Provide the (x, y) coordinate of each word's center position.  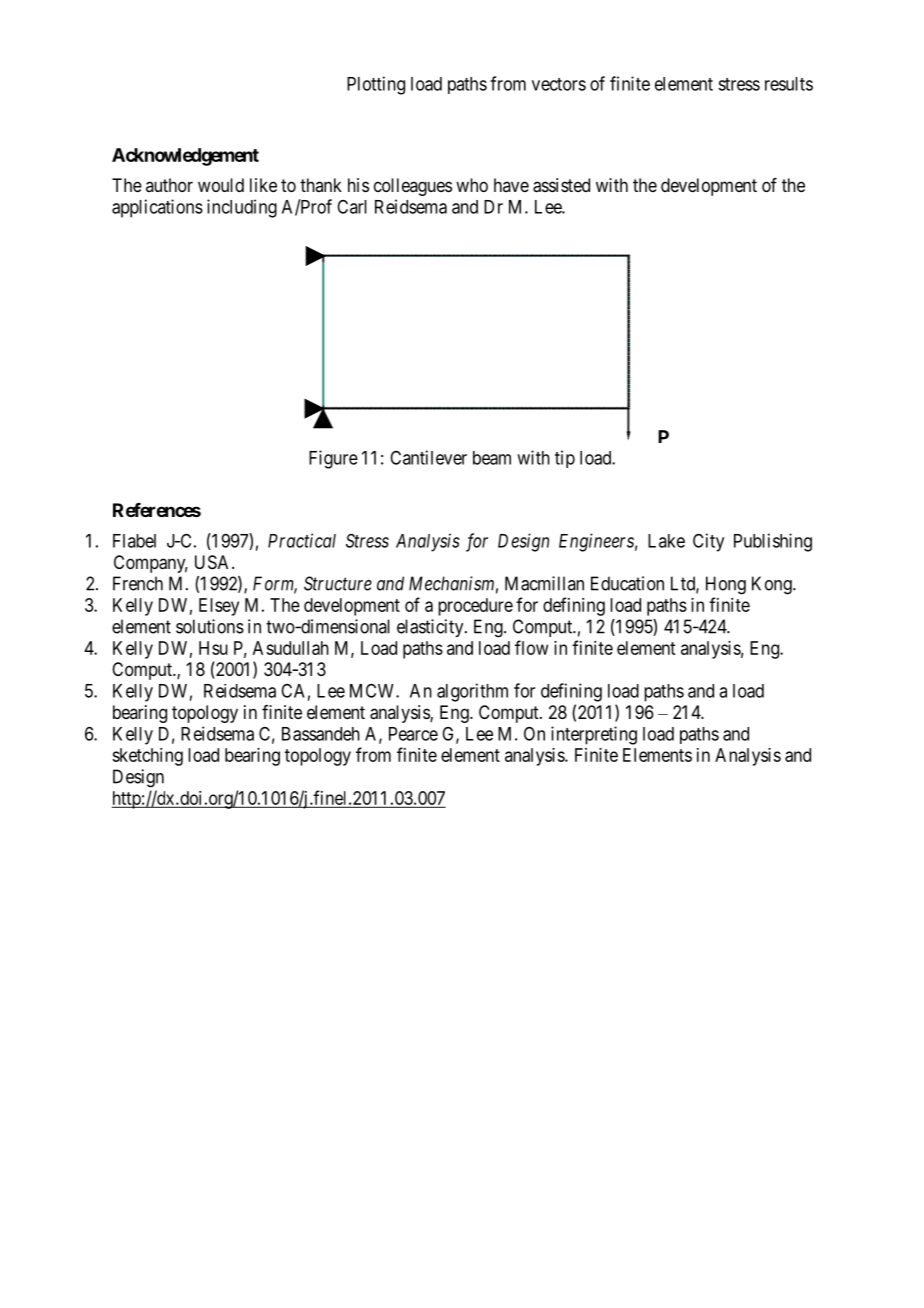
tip (565, 459)
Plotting (376, 85)
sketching (147, 757)
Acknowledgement (185, 157)
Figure (333, 459)
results (789, 84)
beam (492, 458)
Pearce (413, 734)
